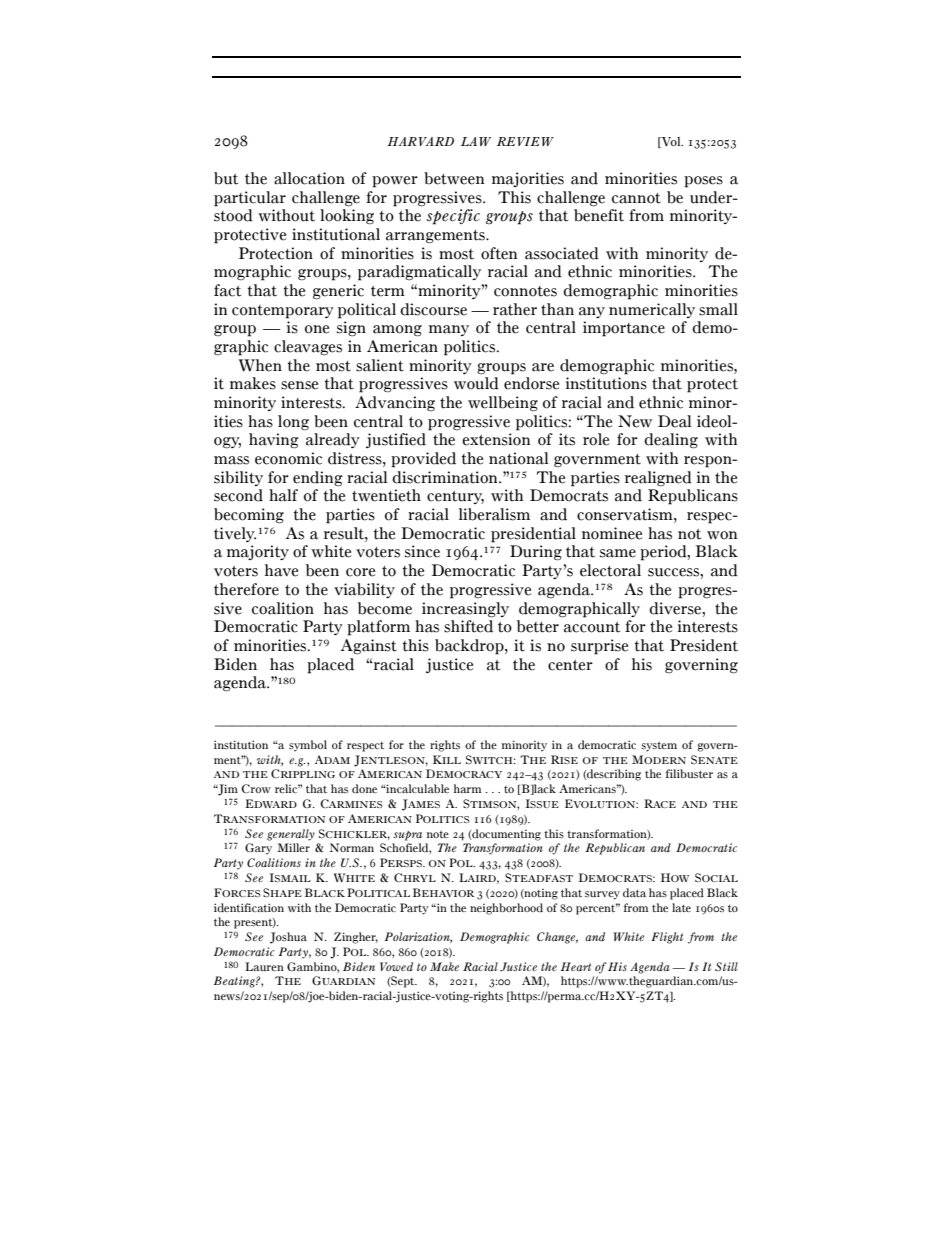 This screenshot has width=952, height=1233. What do you see at coordinates (658, 478) in the screenshot?
I see `realigned` at bounding box center [658, 478].
